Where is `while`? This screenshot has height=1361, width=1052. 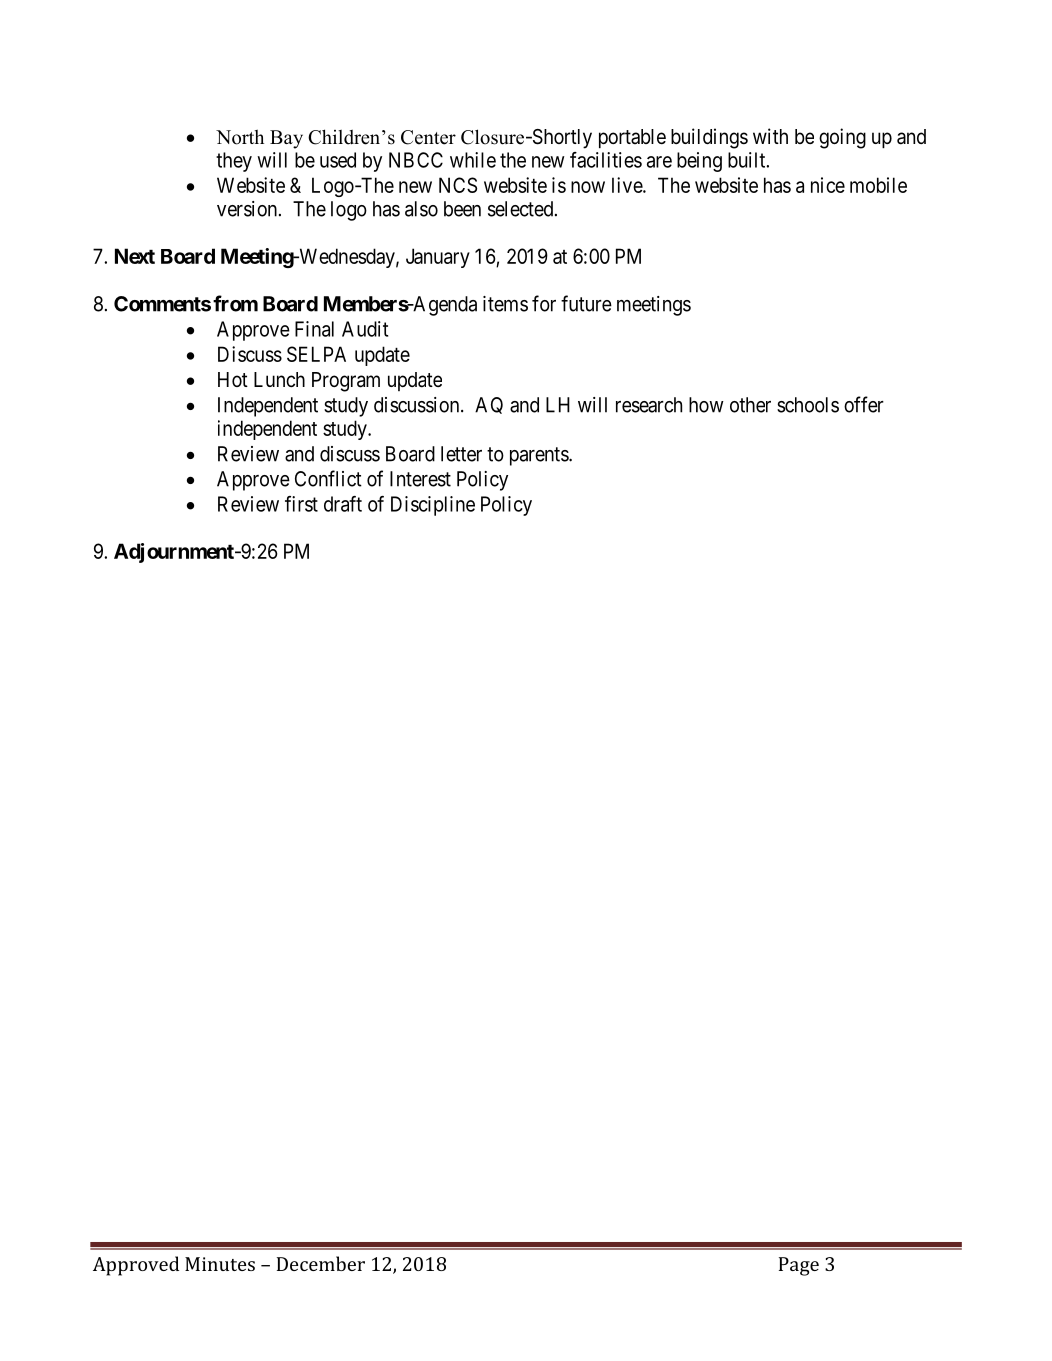
while is located at coordinates (473, 160).
